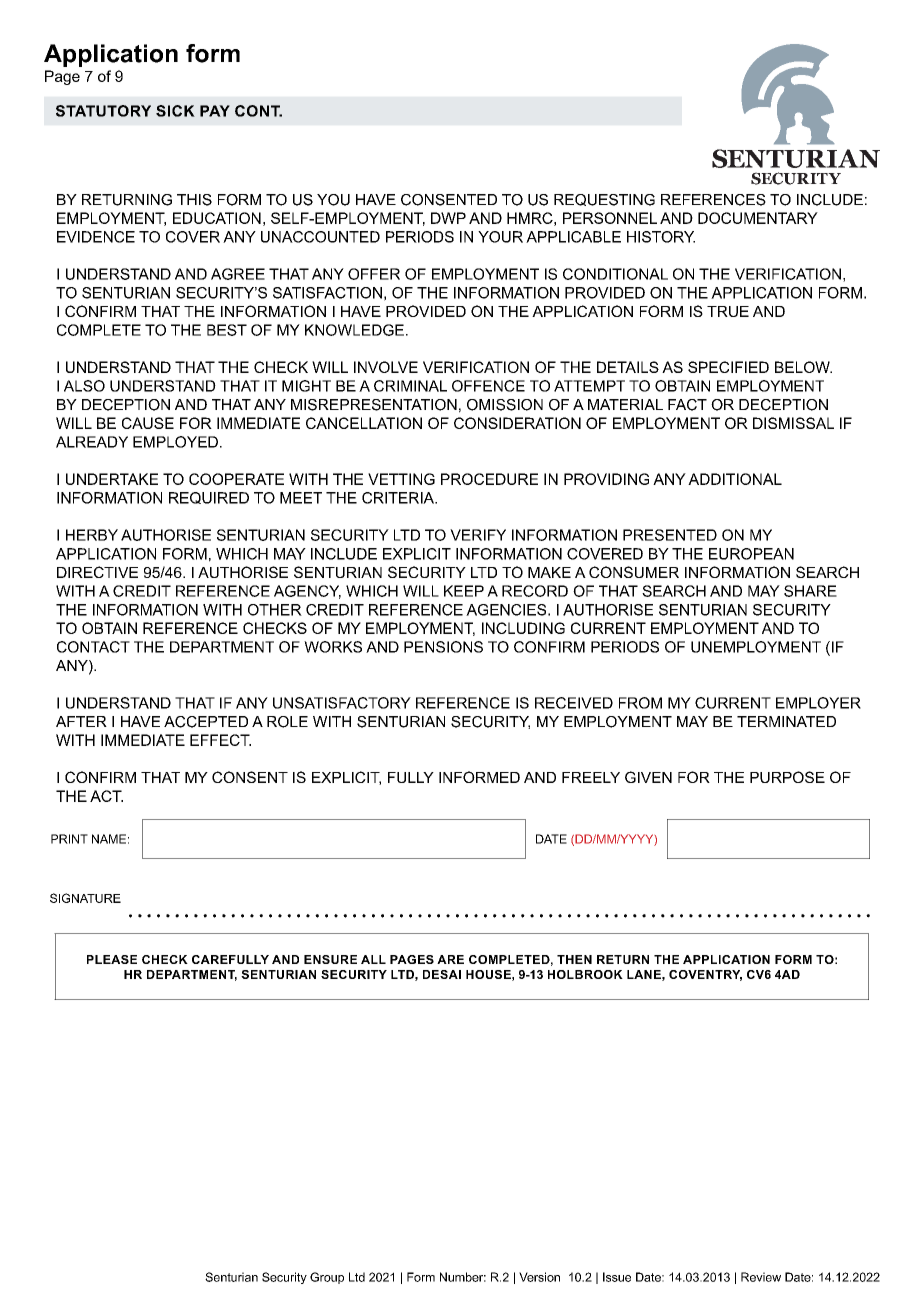 This page has height=1308, width=924. Describe the element at coordinates (148, 423) in the page. I see `CAUSE` at that location.
